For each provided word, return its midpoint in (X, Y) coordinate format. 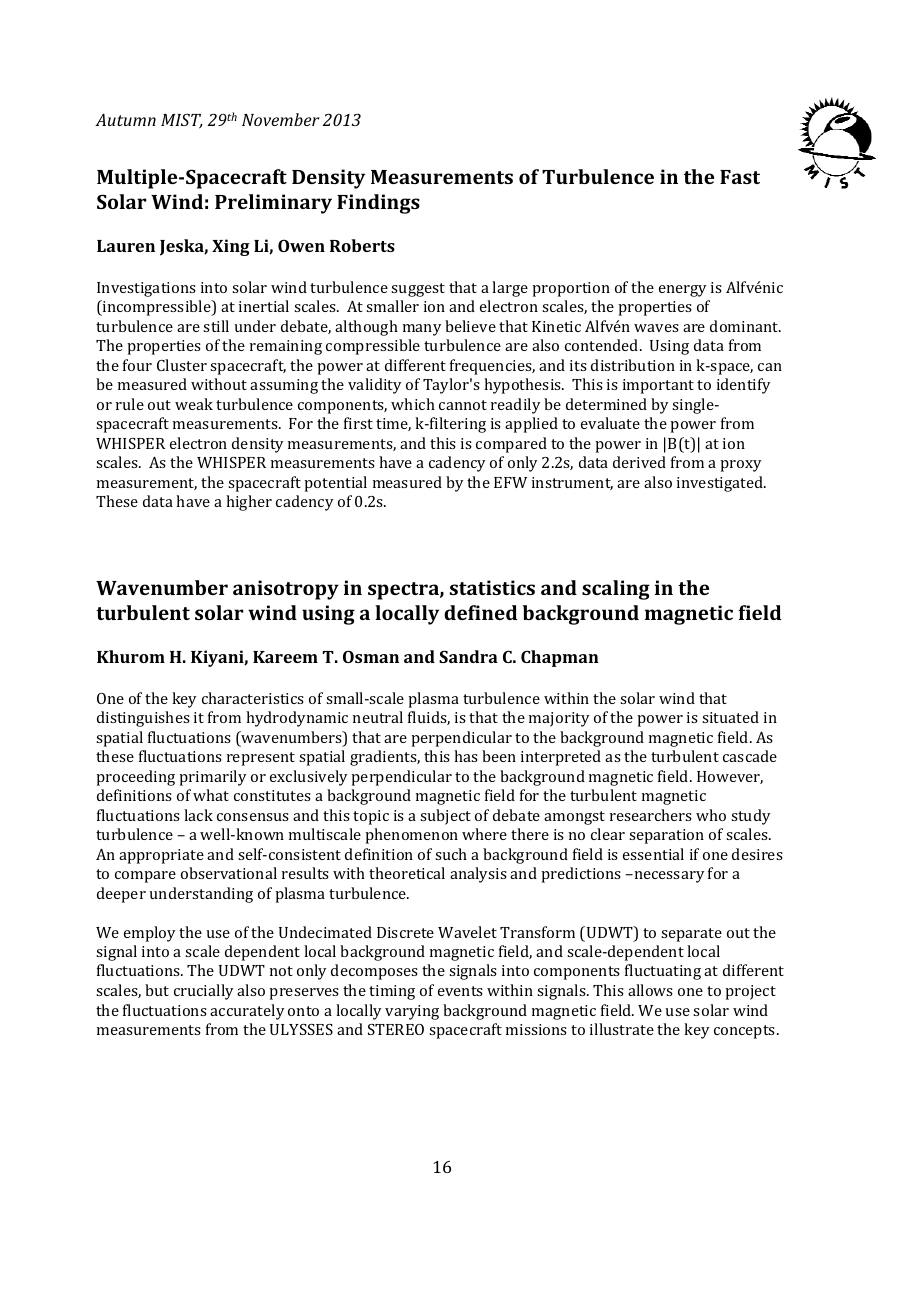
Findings (378, 204)
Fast (740, 177)
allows (650, 990)
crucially (203, 992)
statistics (492, 587)
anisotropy (286, 590)
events (460, 991)
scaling (616, 590)
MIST (182, 121)
